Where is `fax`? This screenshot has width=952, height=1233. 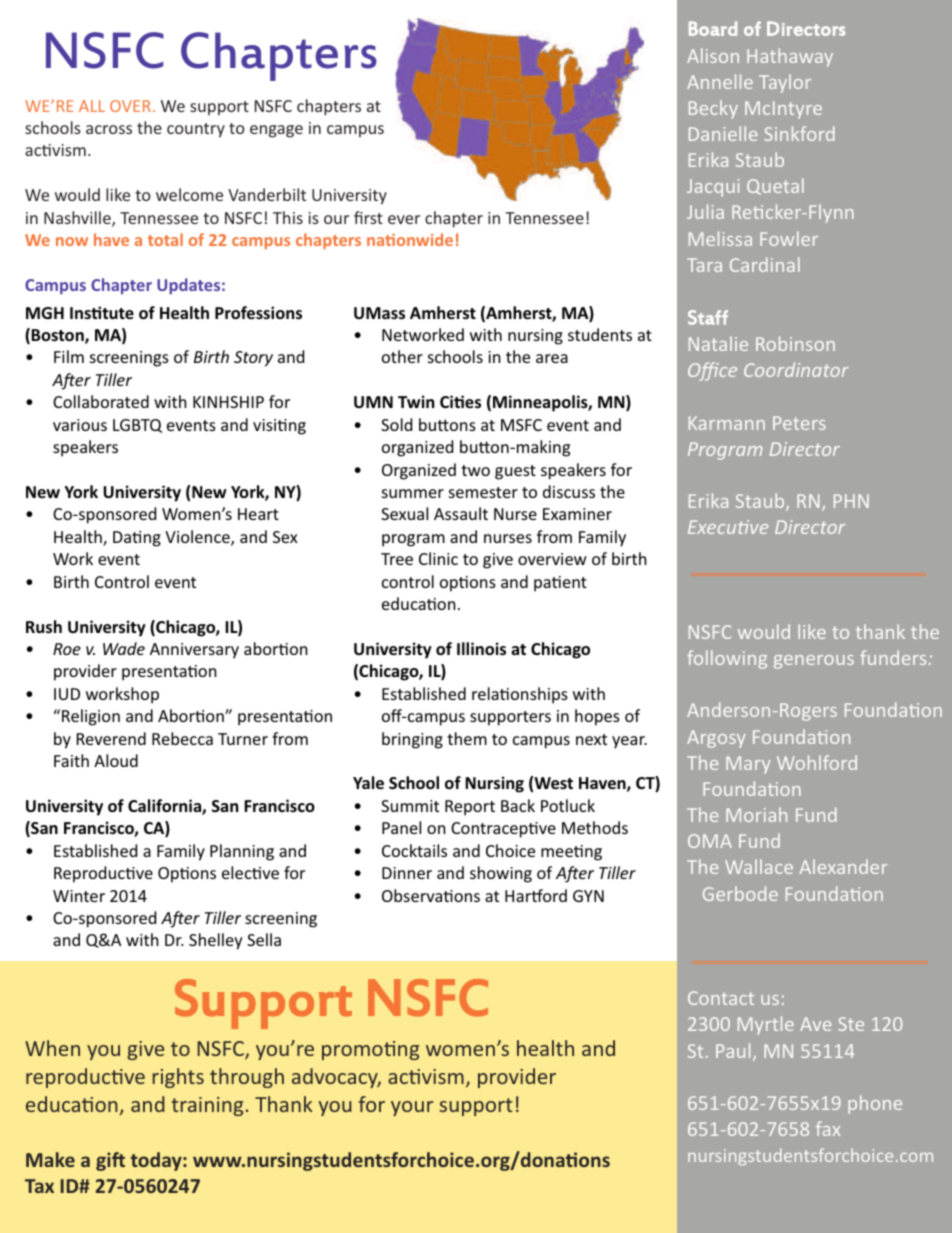 fax is located at coordinates (828, 1128).
